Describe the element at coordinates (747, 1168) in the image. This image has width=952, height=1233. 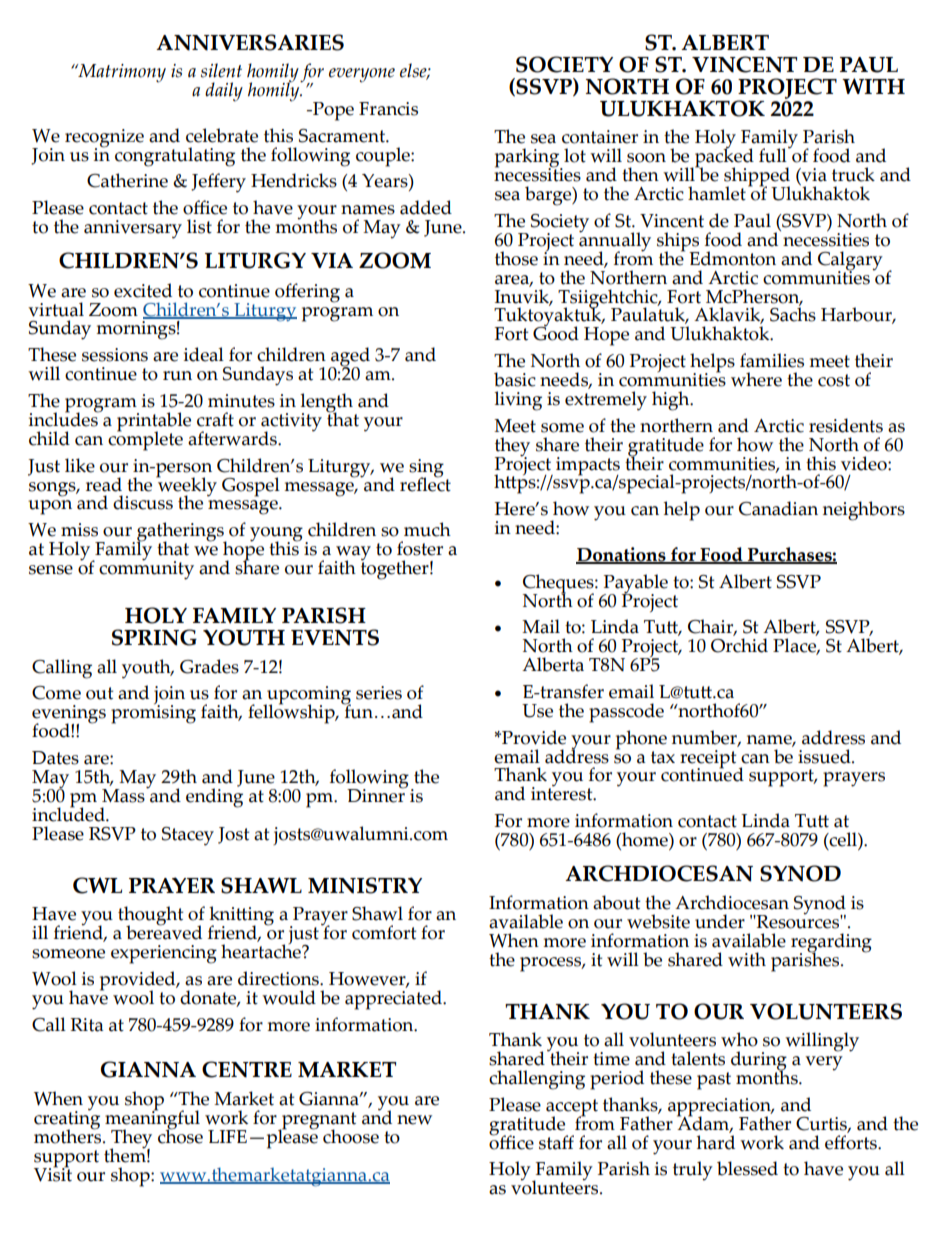
I see `blessed` at that location.
